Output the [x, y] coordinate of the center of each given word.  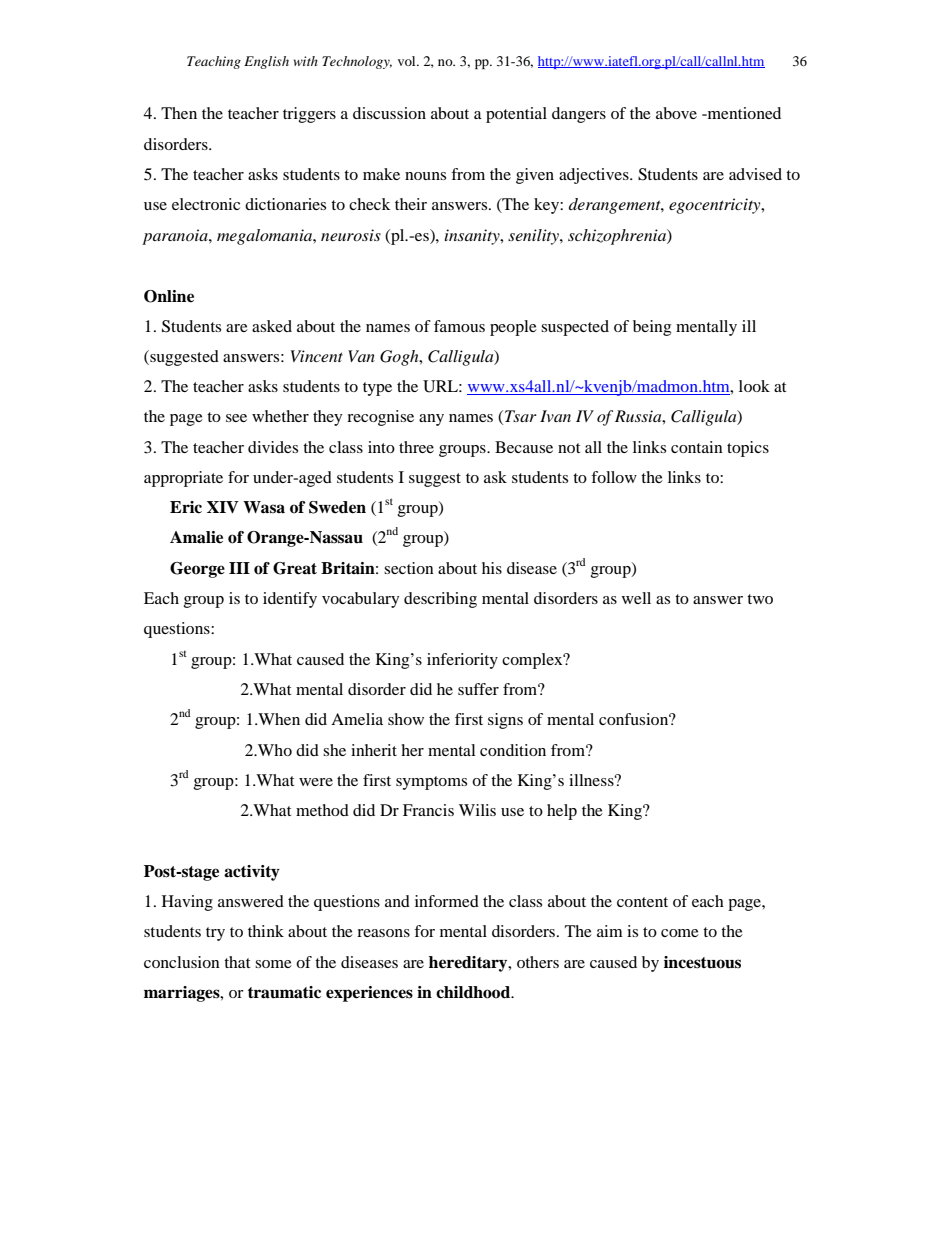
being [652, 328]
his [492, 568]
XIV [223, 507]
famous [459, 326]
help [562, 812]
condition [513, 750]
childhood [474, 992]
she [334, 750]
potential [516, 115]
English [266, 62]
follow [614, 477]
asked [272, 326]
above [676, 113]
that [237, 962]
